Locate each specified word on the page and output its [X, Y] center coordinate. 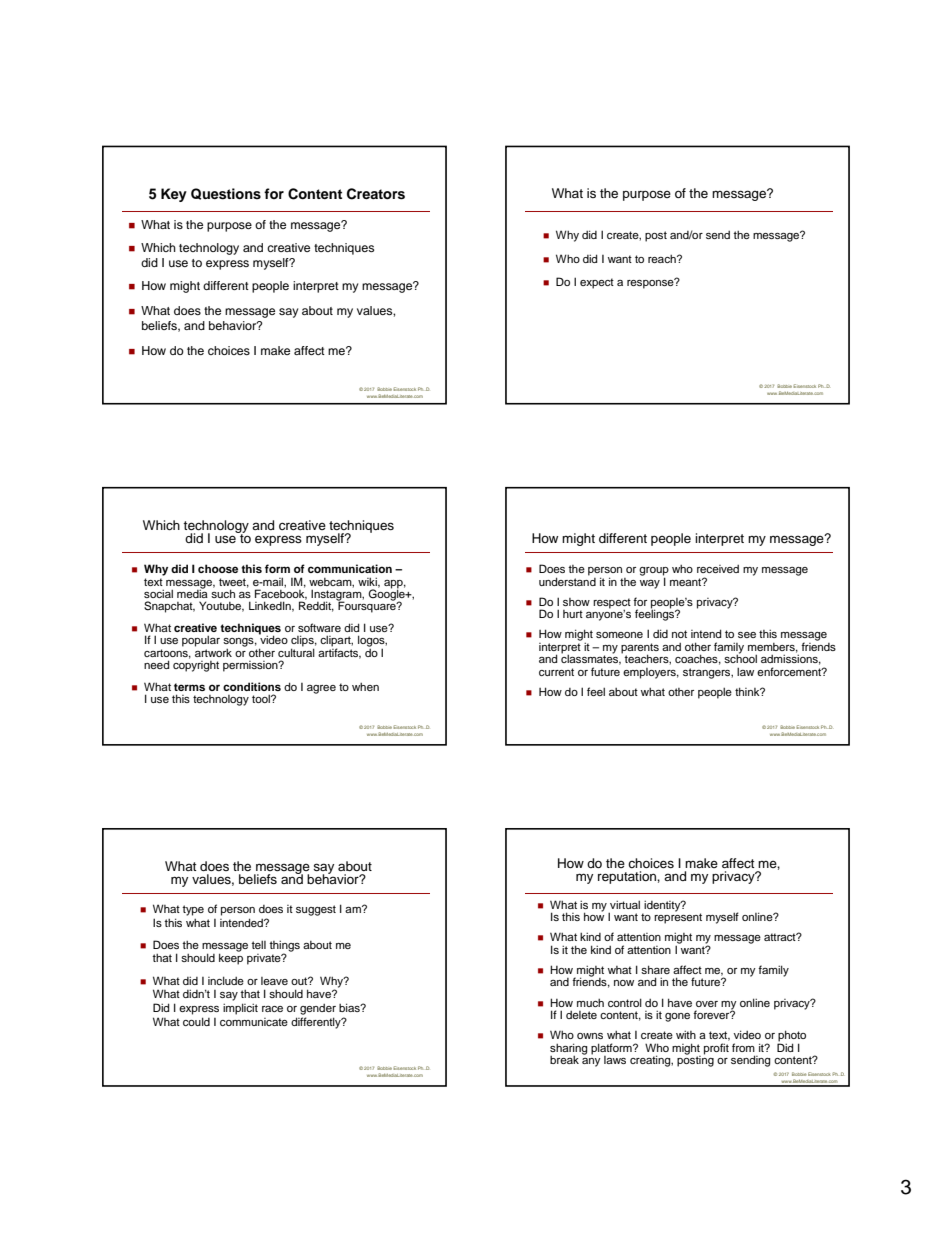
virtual [625, 904]
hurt [573, 614]
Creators [376, 194]
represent [678, 917]
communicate [254, 1022]
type [193, 910]
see [747, 635]
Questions [226, 194]
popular [201, 641]
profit [716, 1049]
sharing [568, 1050]
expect [597, 283]
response [651, 283]
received [718, 569]
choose [218, 568]
